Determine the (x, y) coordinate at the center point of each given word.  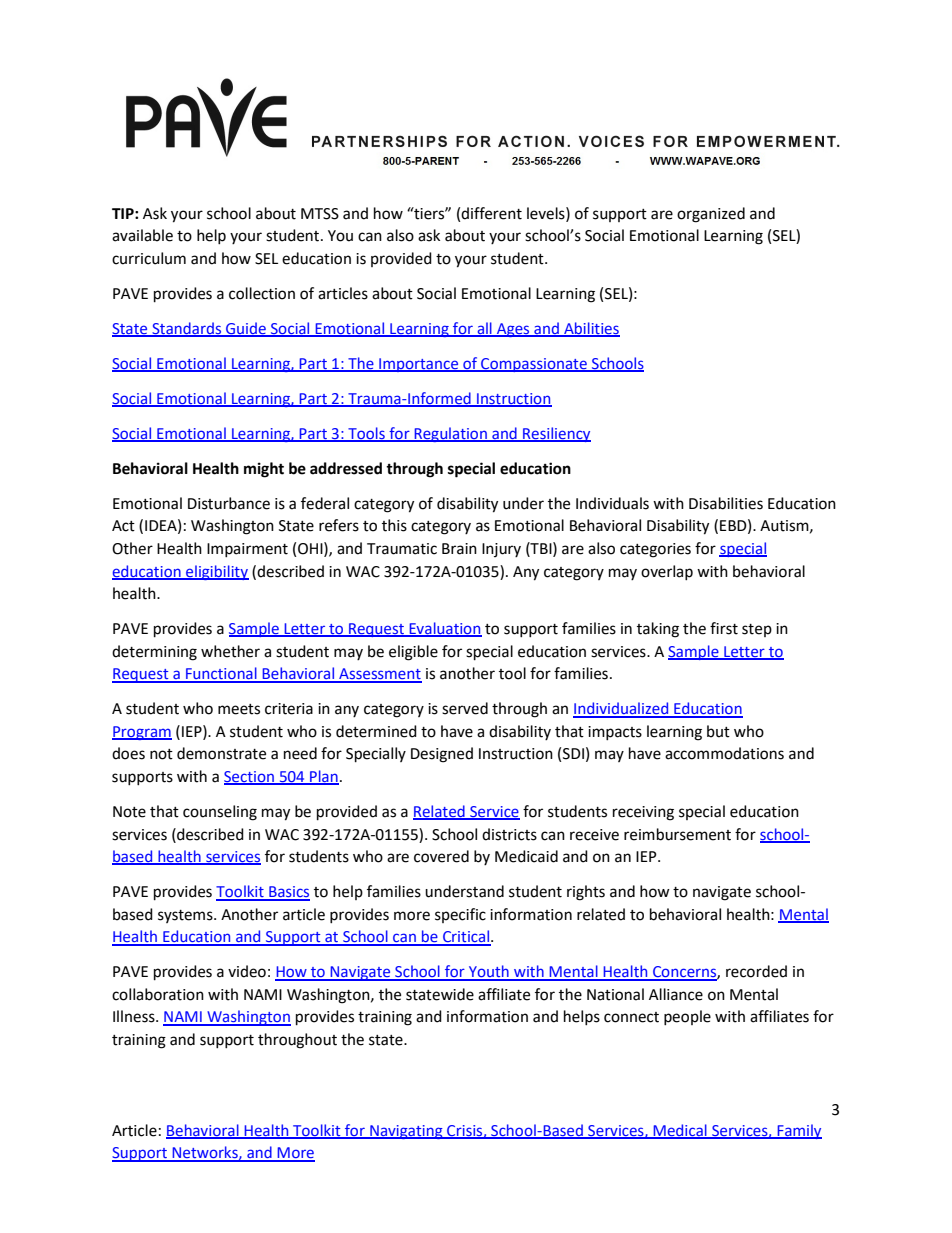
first (724, 628)
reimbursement (677, 834)
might (264, 470)
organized (711, 215)
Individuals (612, 503)
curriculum (149, 258)
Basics (288, 893)
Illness (135, 1016)
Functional (221, 674)
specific (460, 915)
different (491, 213)
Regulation (450, 434)
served (465, 708)
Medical (680, 1131)
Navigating (406, 1132)
